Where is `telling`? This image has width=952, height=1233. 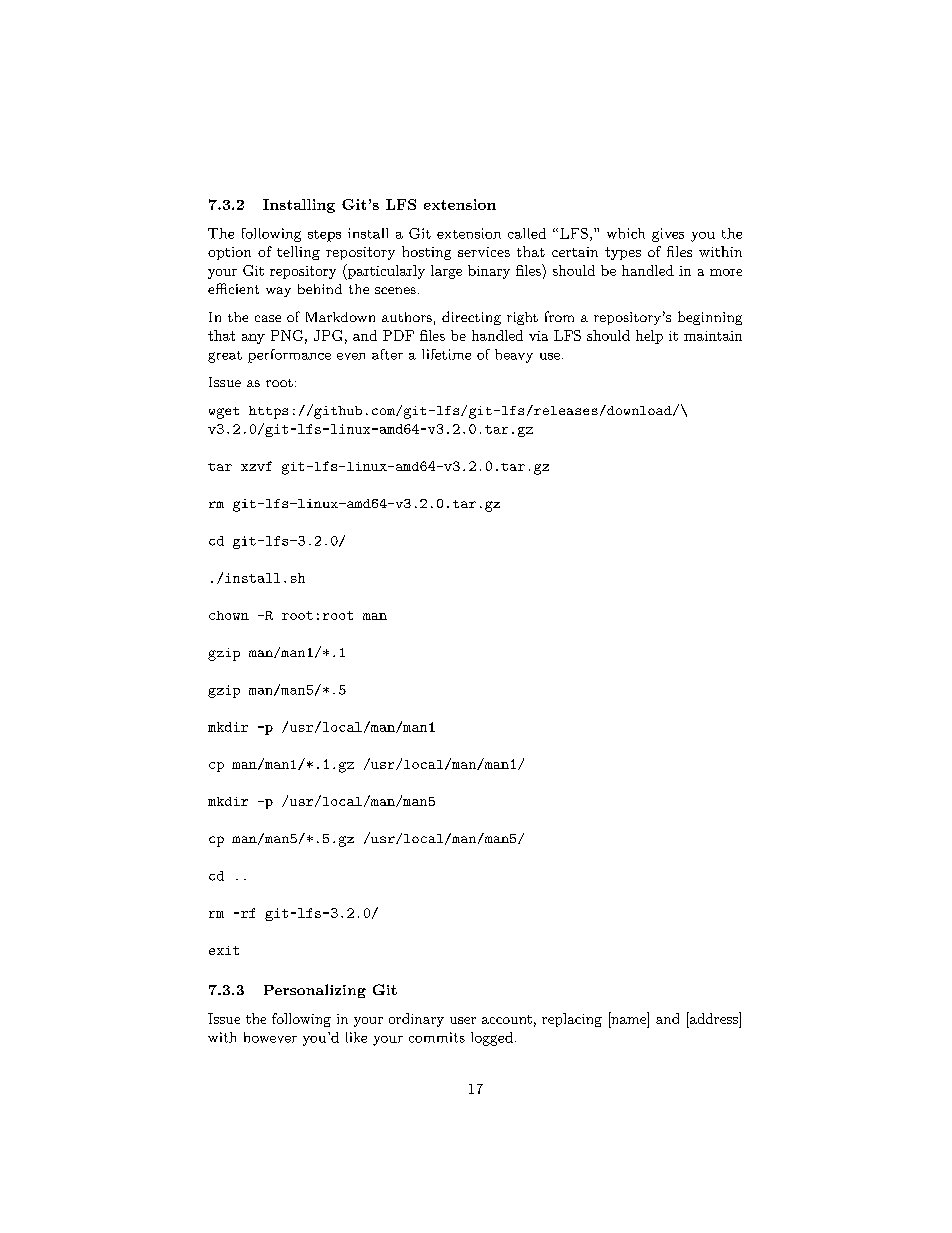 telling is located at coordinates (298, 253).
